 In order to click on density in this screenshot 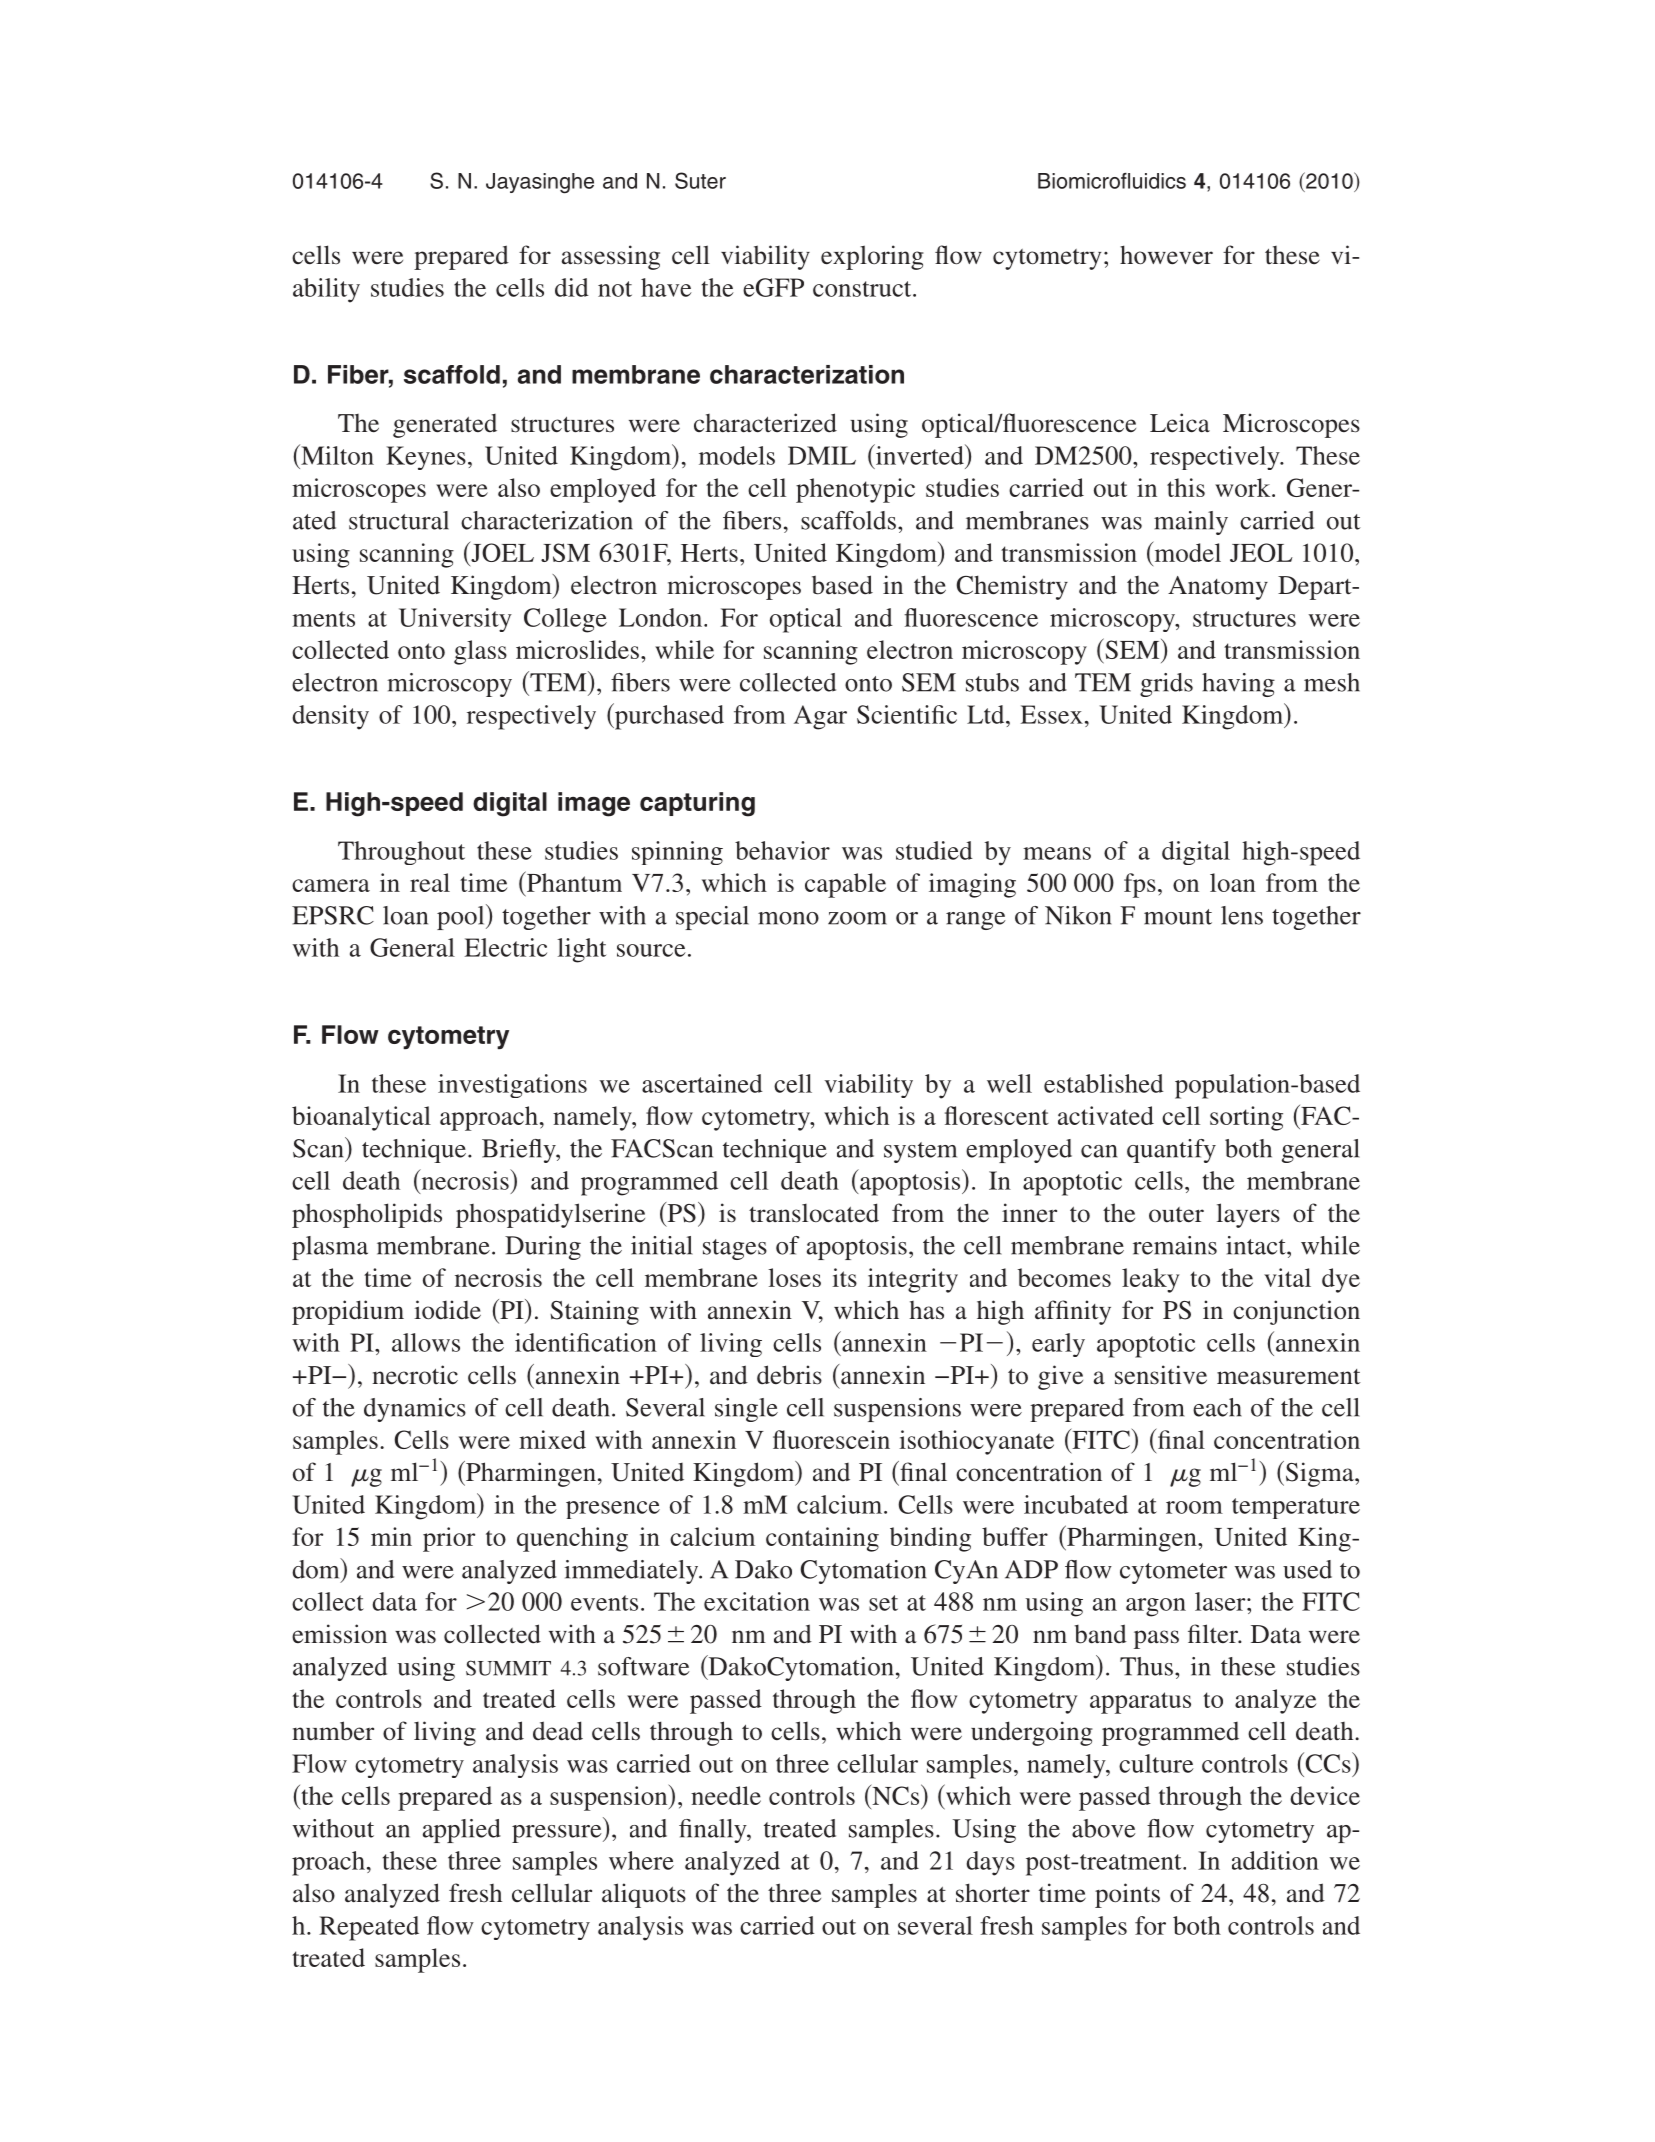, I will do `click(331, 717)`.
